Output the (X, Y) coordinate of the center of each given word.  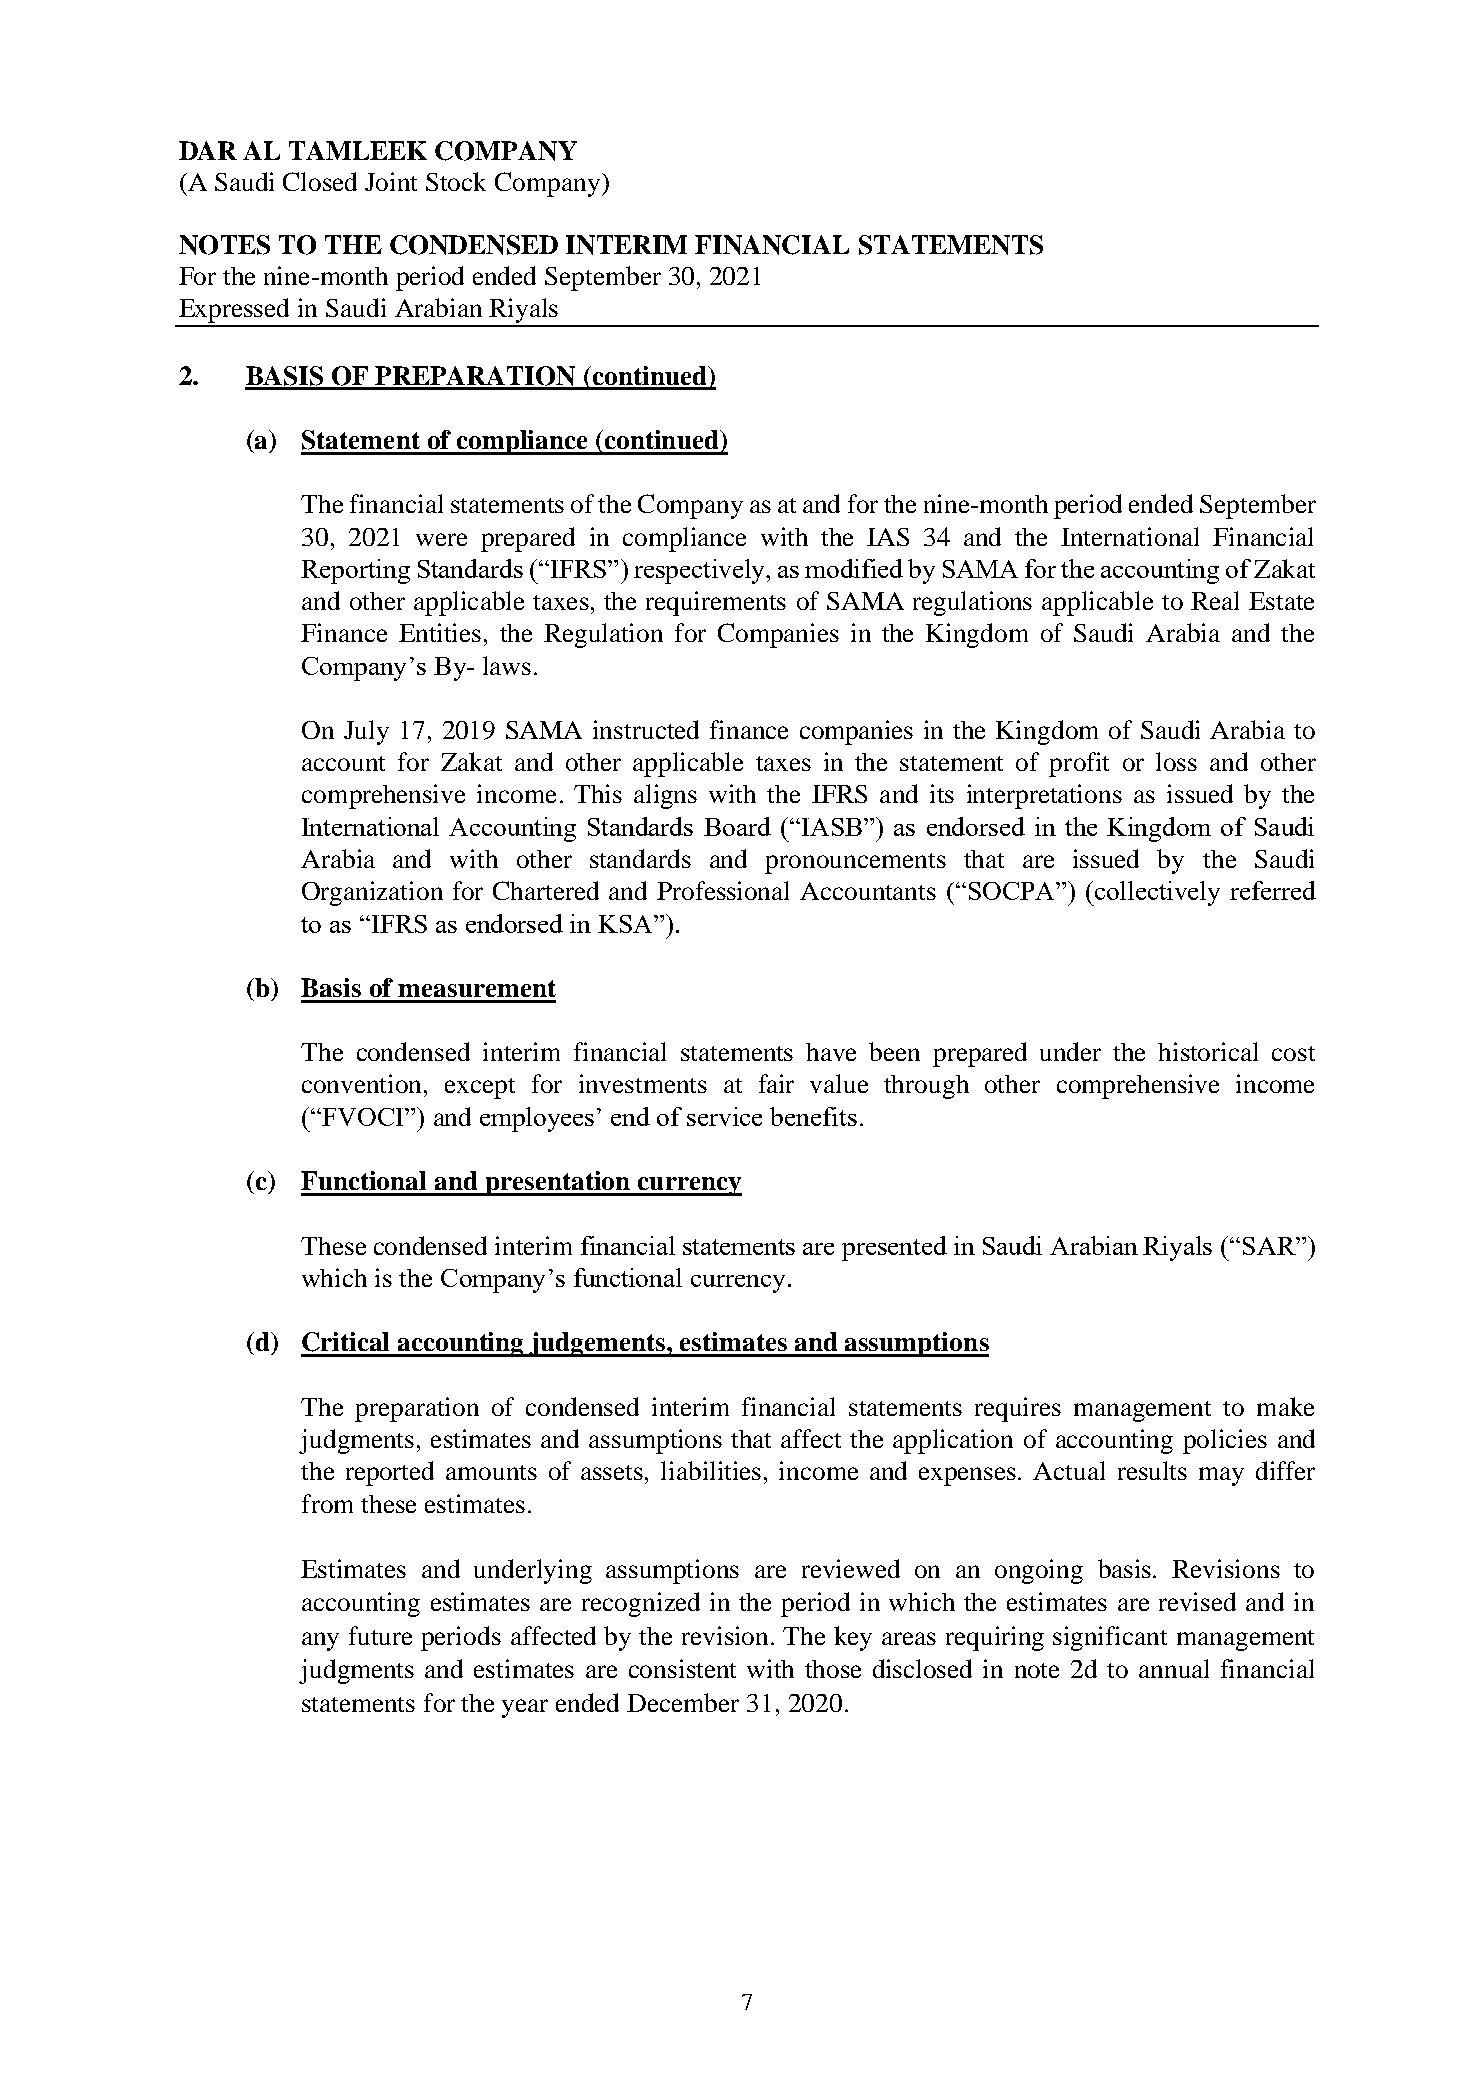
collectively (1156, 893)
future (380, 1635)
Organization (372, 893)
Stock (456, 181)
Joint (391, 181)
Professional (723, 890)
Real (1215, 600)
